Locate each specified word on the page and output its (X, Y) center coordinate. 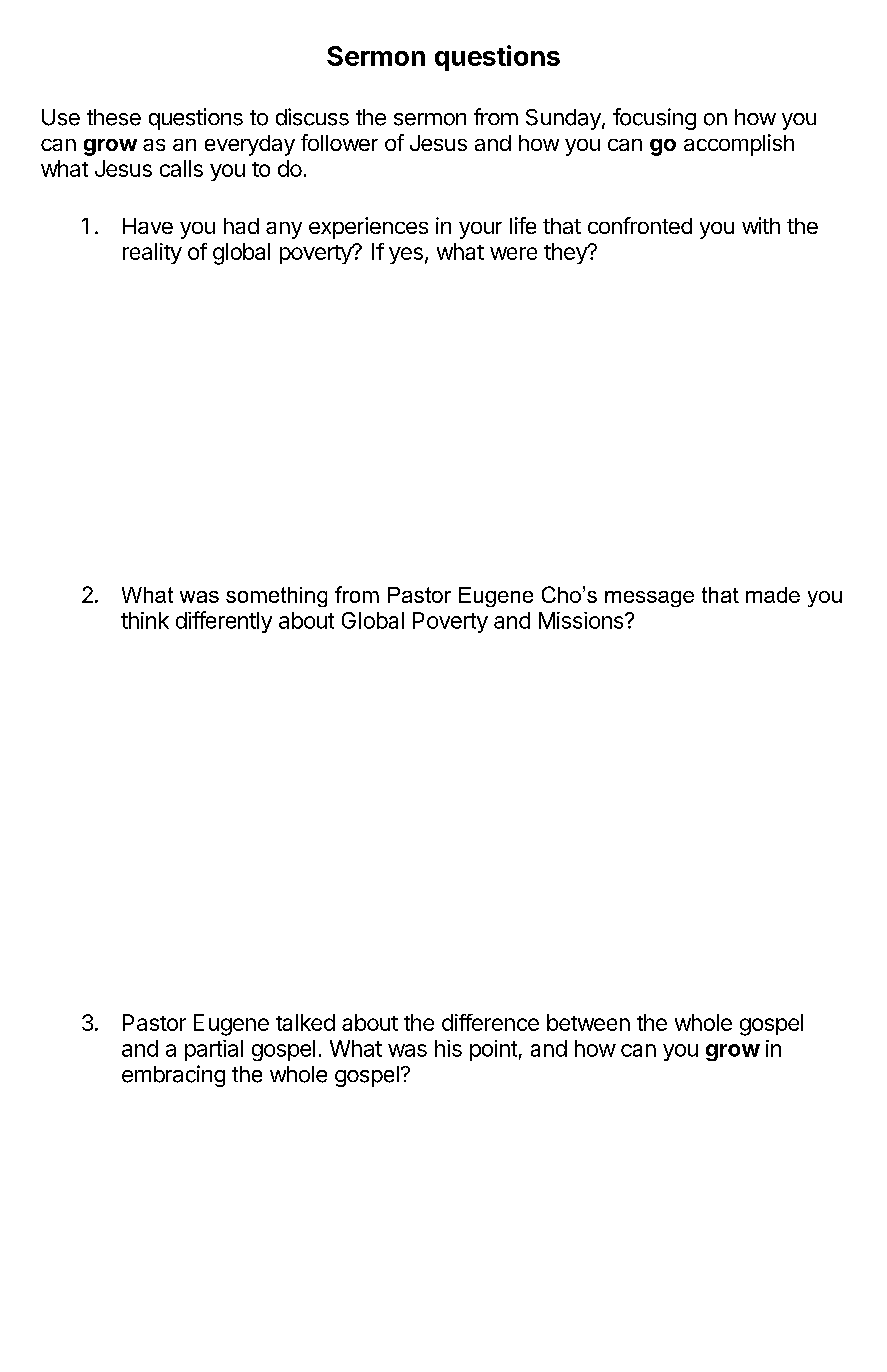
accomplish (739, 145)
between (588, 1022)
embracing (173, 1076)
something (276, 597)
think (145, 620)
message (649, 599)
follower (339, 142)
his (448, 1048)
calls (181, 168)
